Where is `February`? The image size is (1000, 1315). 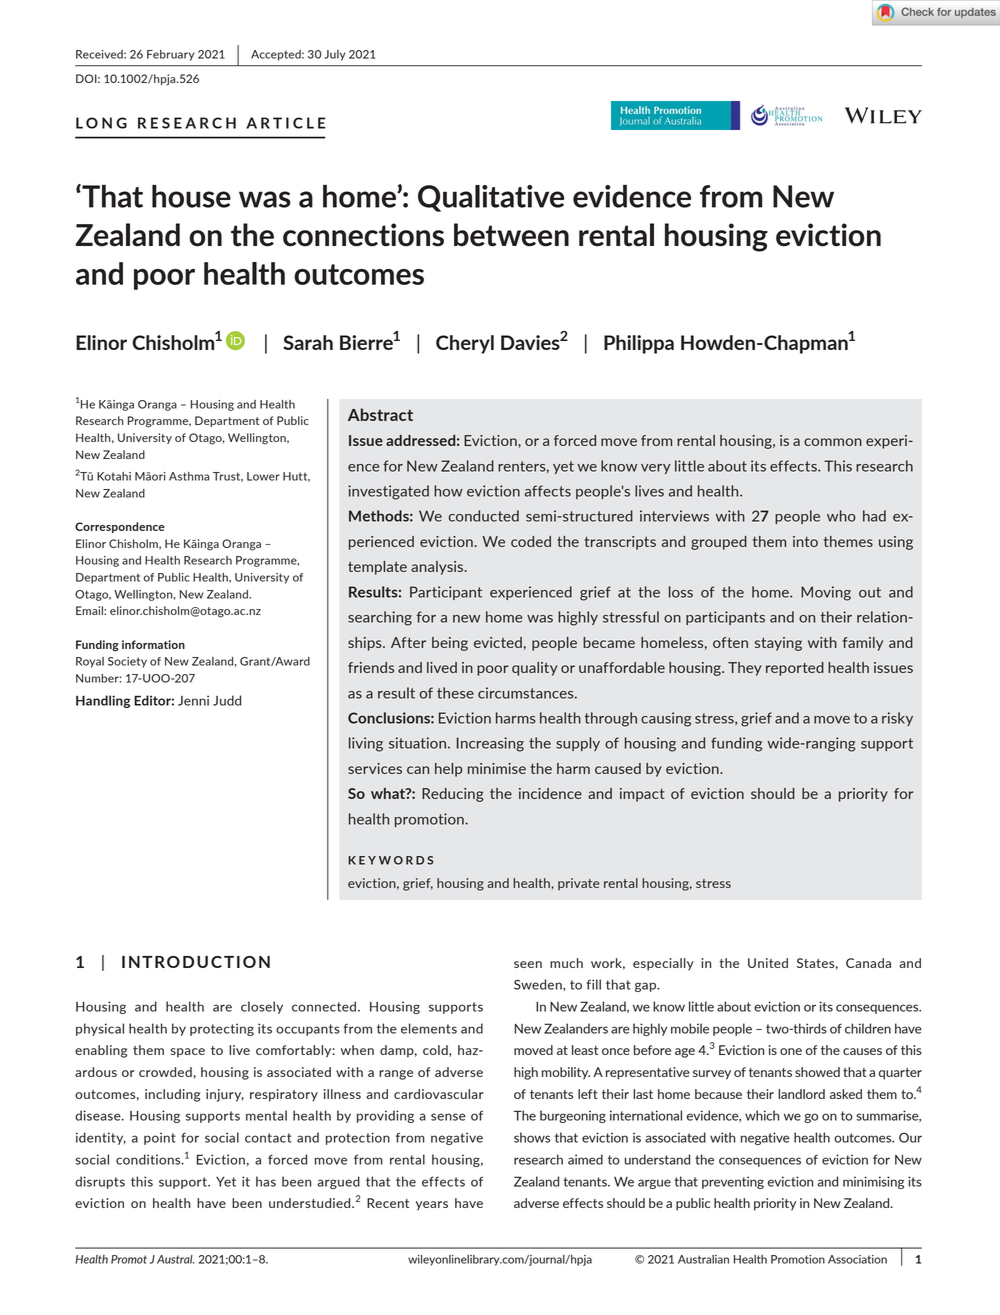 February is located at coordinates (171, 55).
